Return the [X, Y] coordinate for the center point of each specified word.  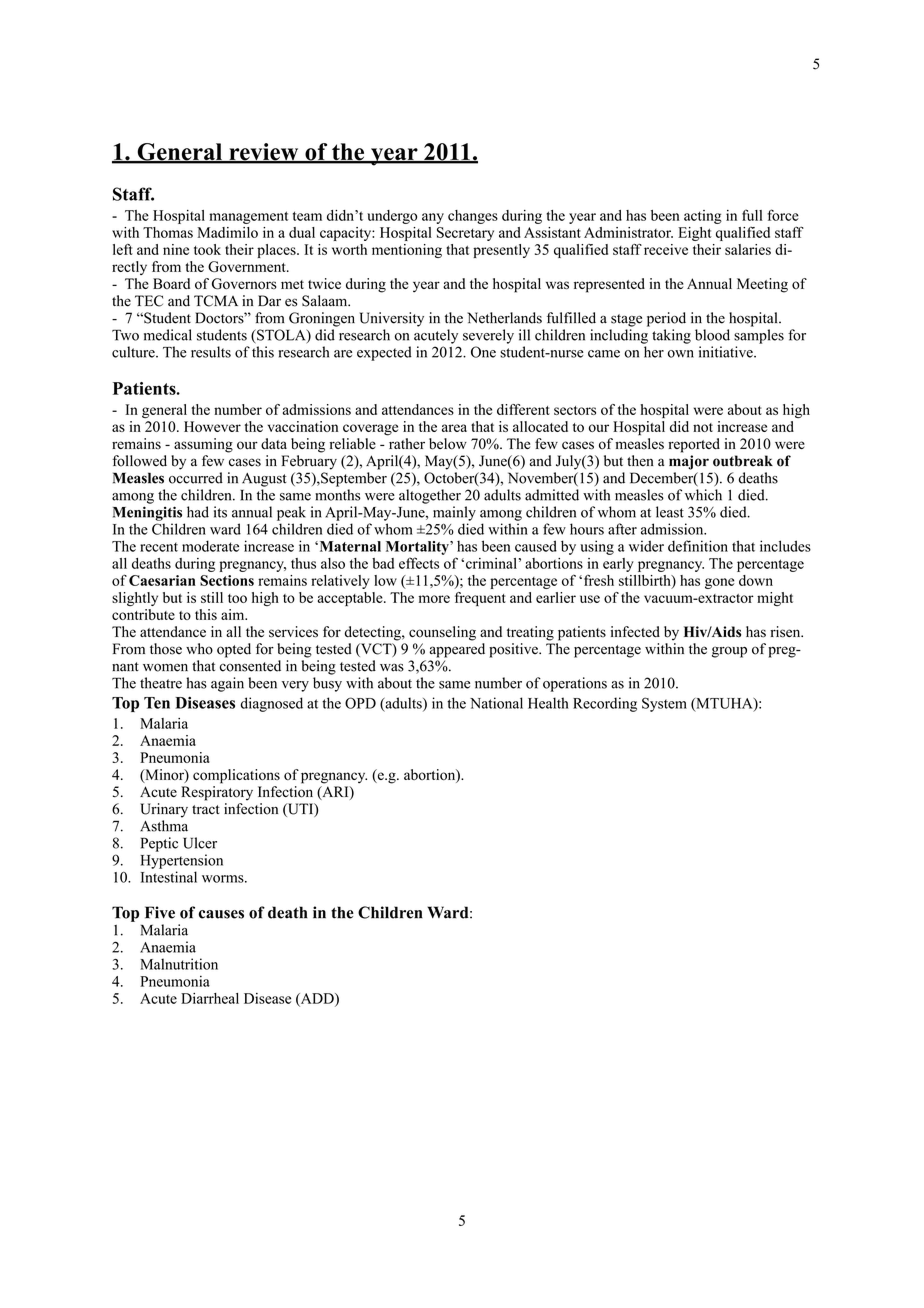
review [264, 153]
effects [419, 563]
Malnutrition [179, 964]
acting [703, 217]
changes [473, 217]
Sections [227, 580]
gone [719, 583]
